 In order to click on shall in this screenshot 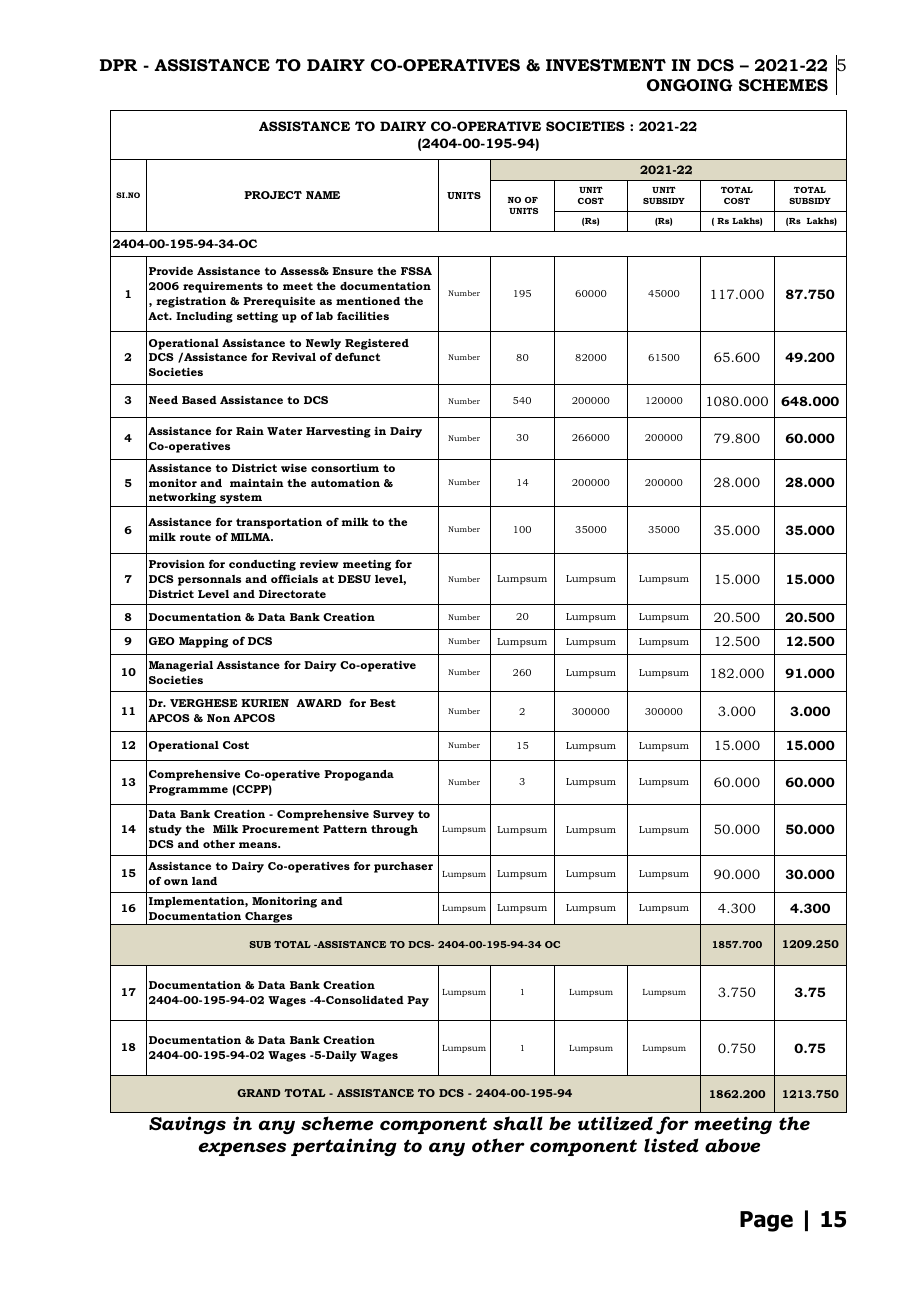, I will do `click(518, 1123)`.
